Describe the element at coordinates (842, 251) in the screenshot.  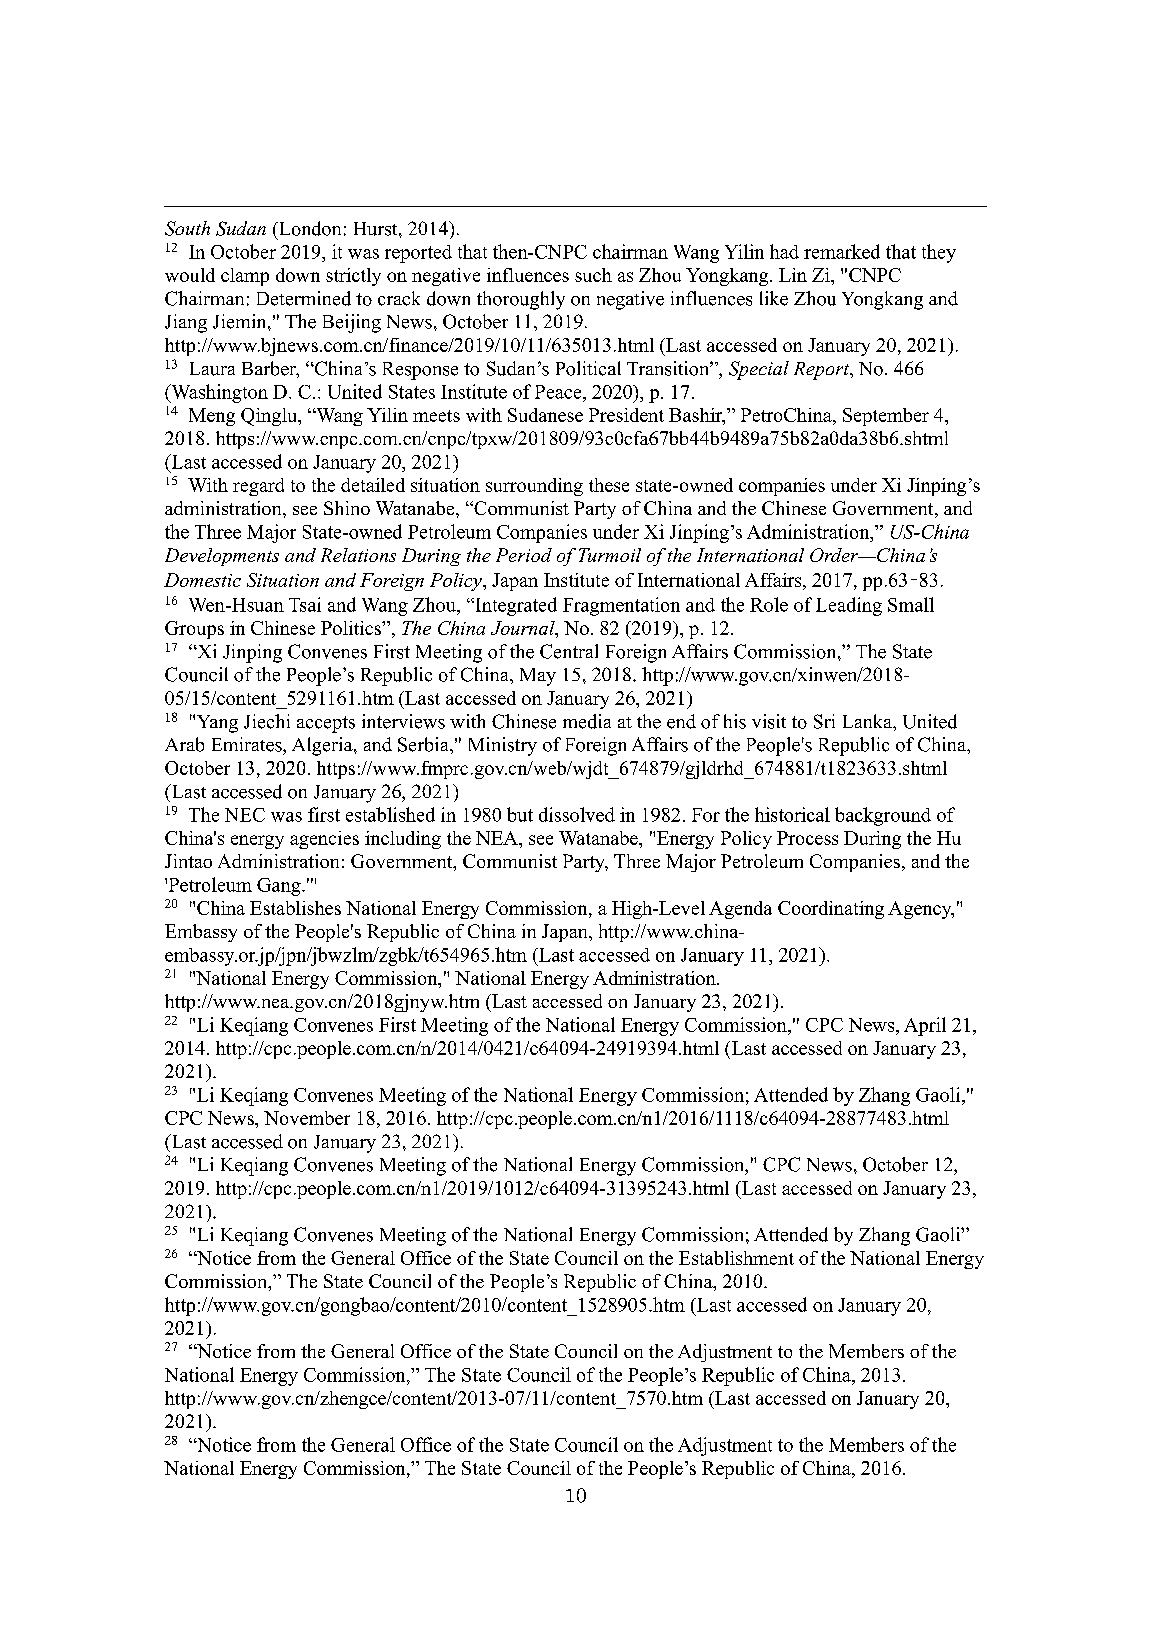
I see `remarked` at that location.
